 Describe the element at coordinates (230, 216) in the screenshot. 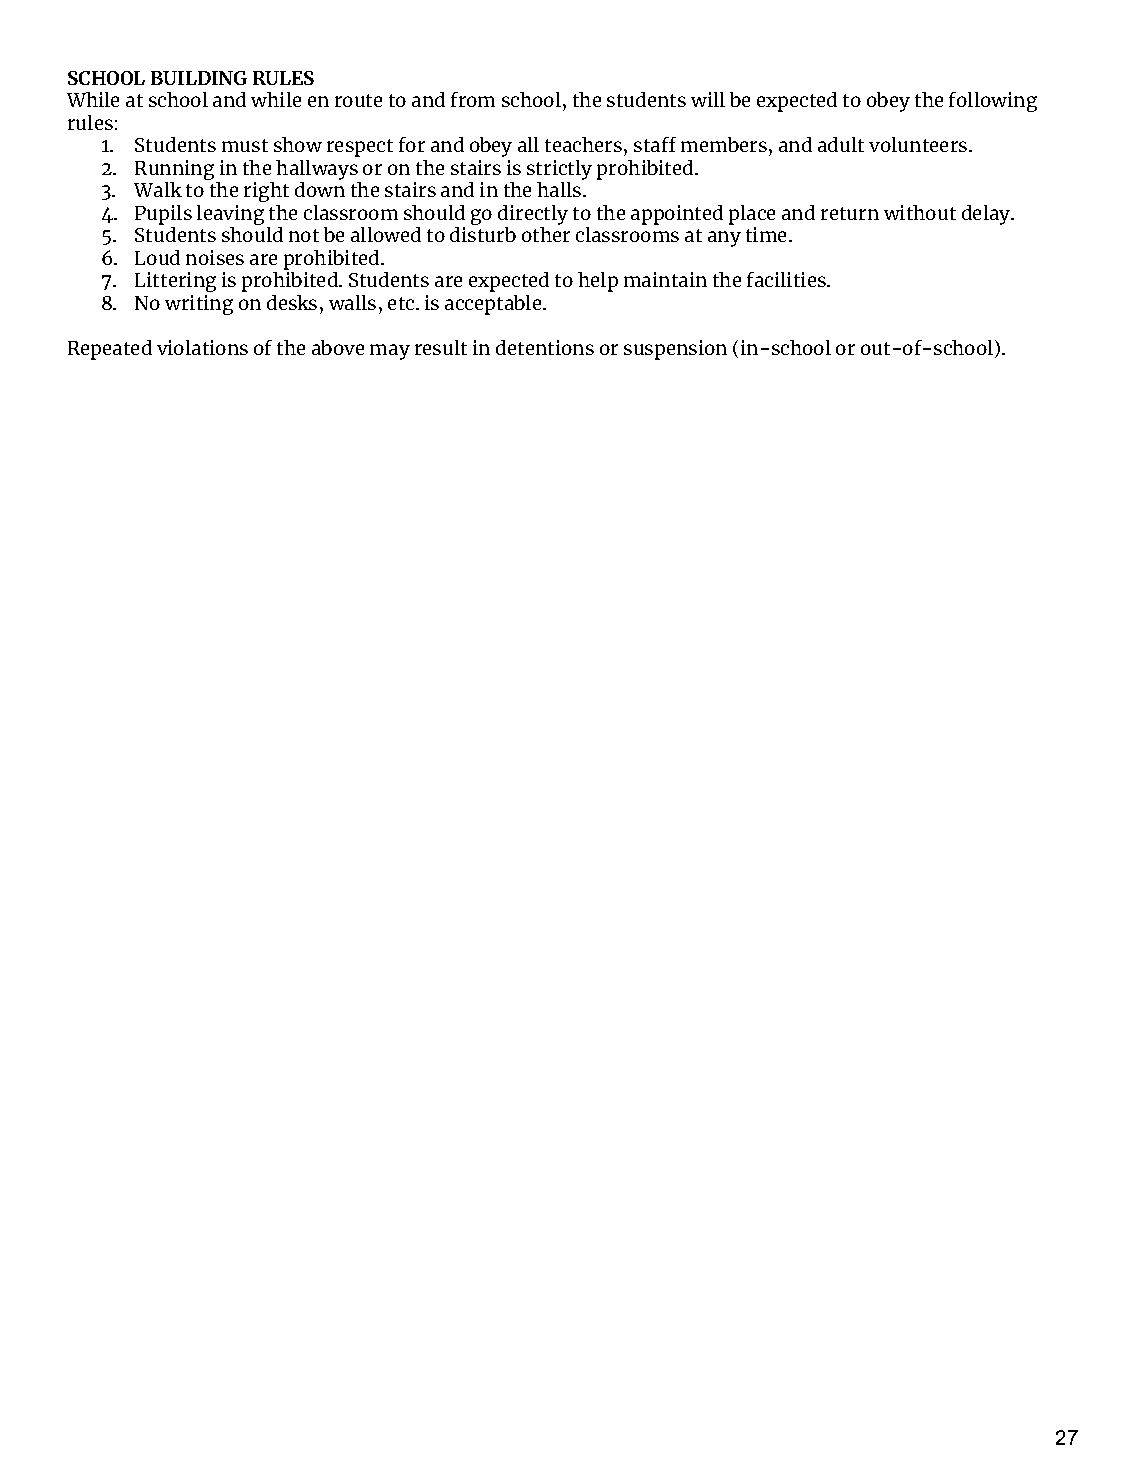

I see `leaving` at that location.
